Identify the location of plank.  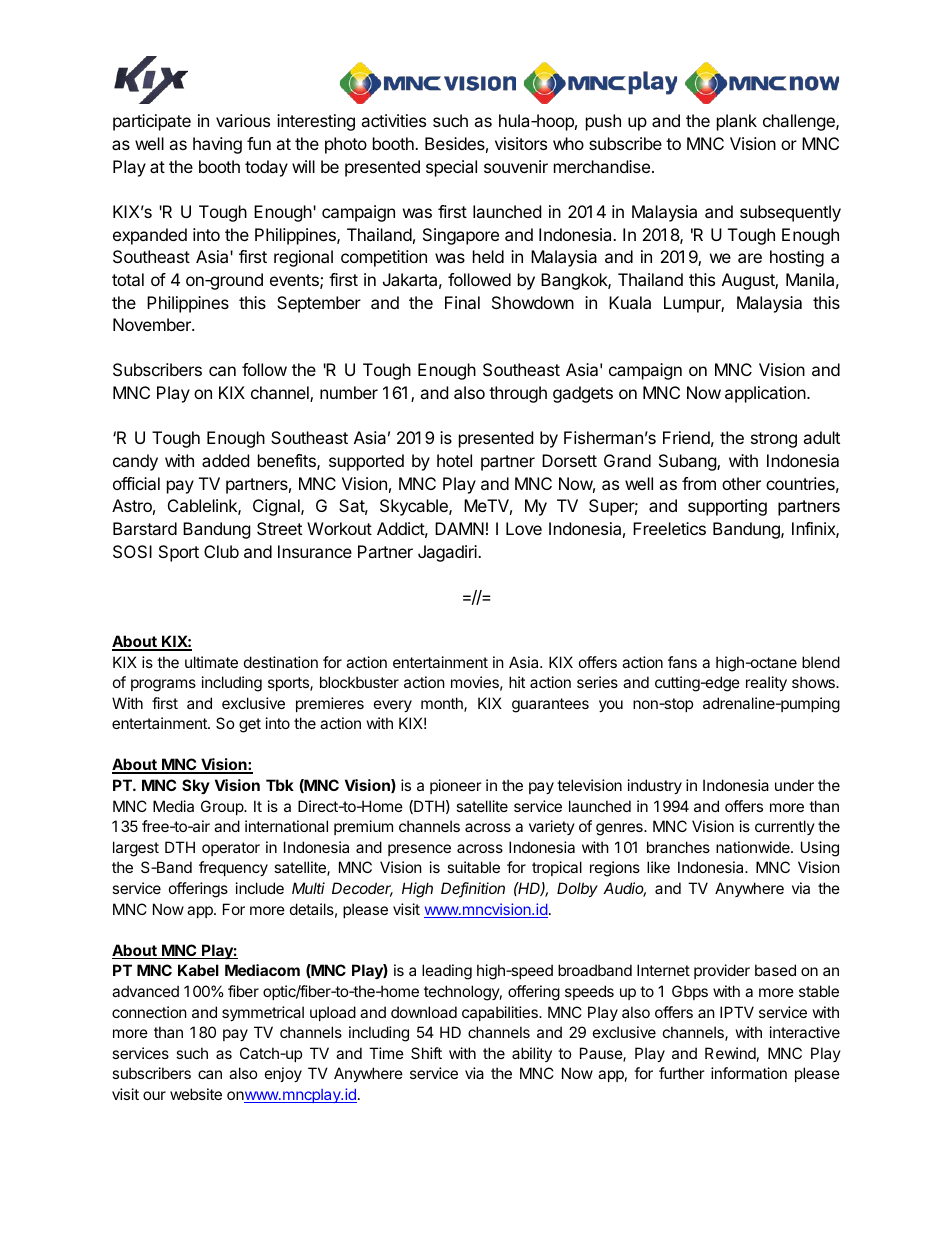
(737, 122).
